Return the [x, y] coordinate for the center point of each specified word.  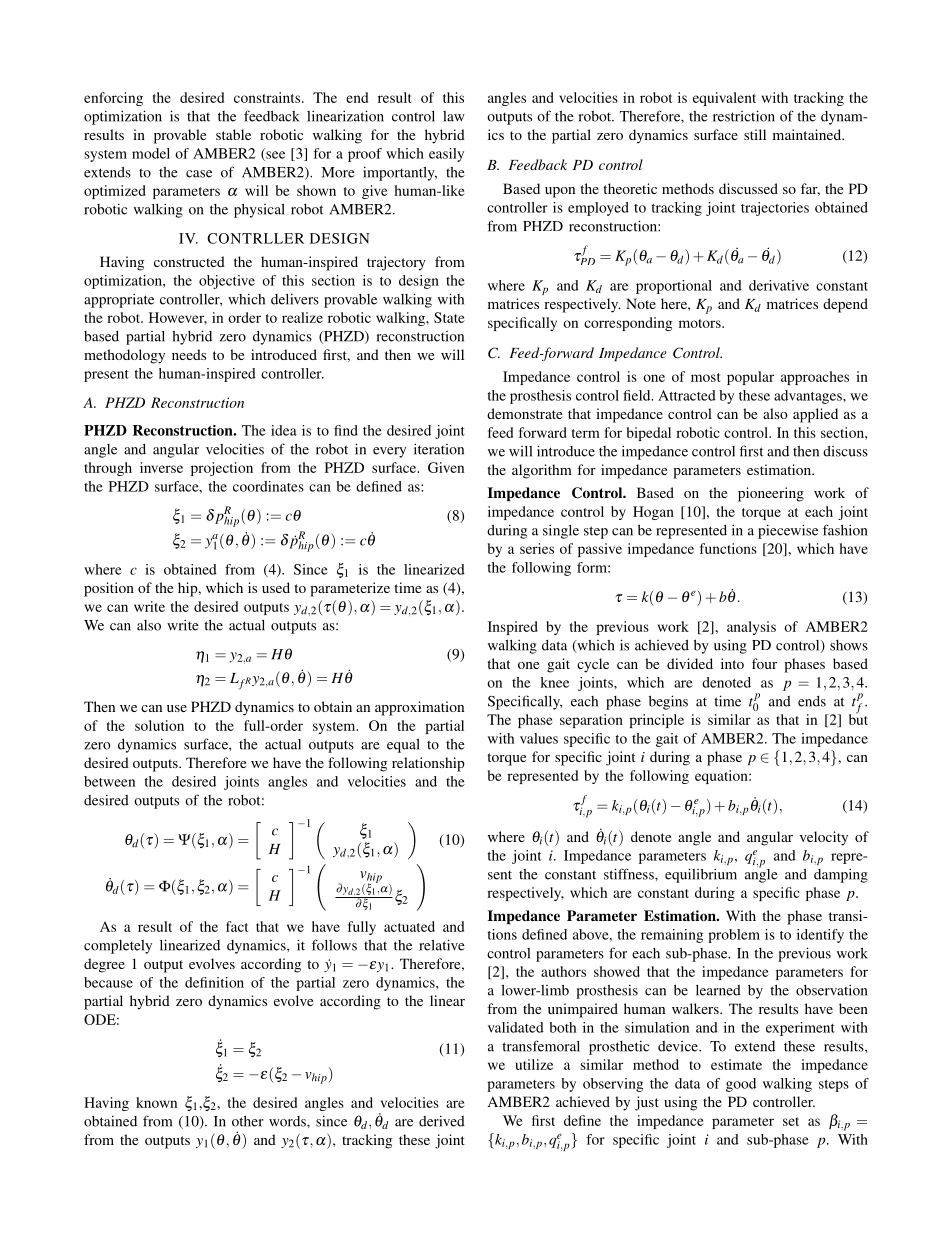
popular [750, 378]
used [276, 587]
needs [189, 354]
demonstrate [524, 413]
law [454, 116]
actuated [409, 926]
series [537, 548]
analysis [751, 628]
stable [233, 134]
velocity [824, 838]
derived [442, 1121]
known [156, 1102]
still [755, 134]
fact [237, 926]
